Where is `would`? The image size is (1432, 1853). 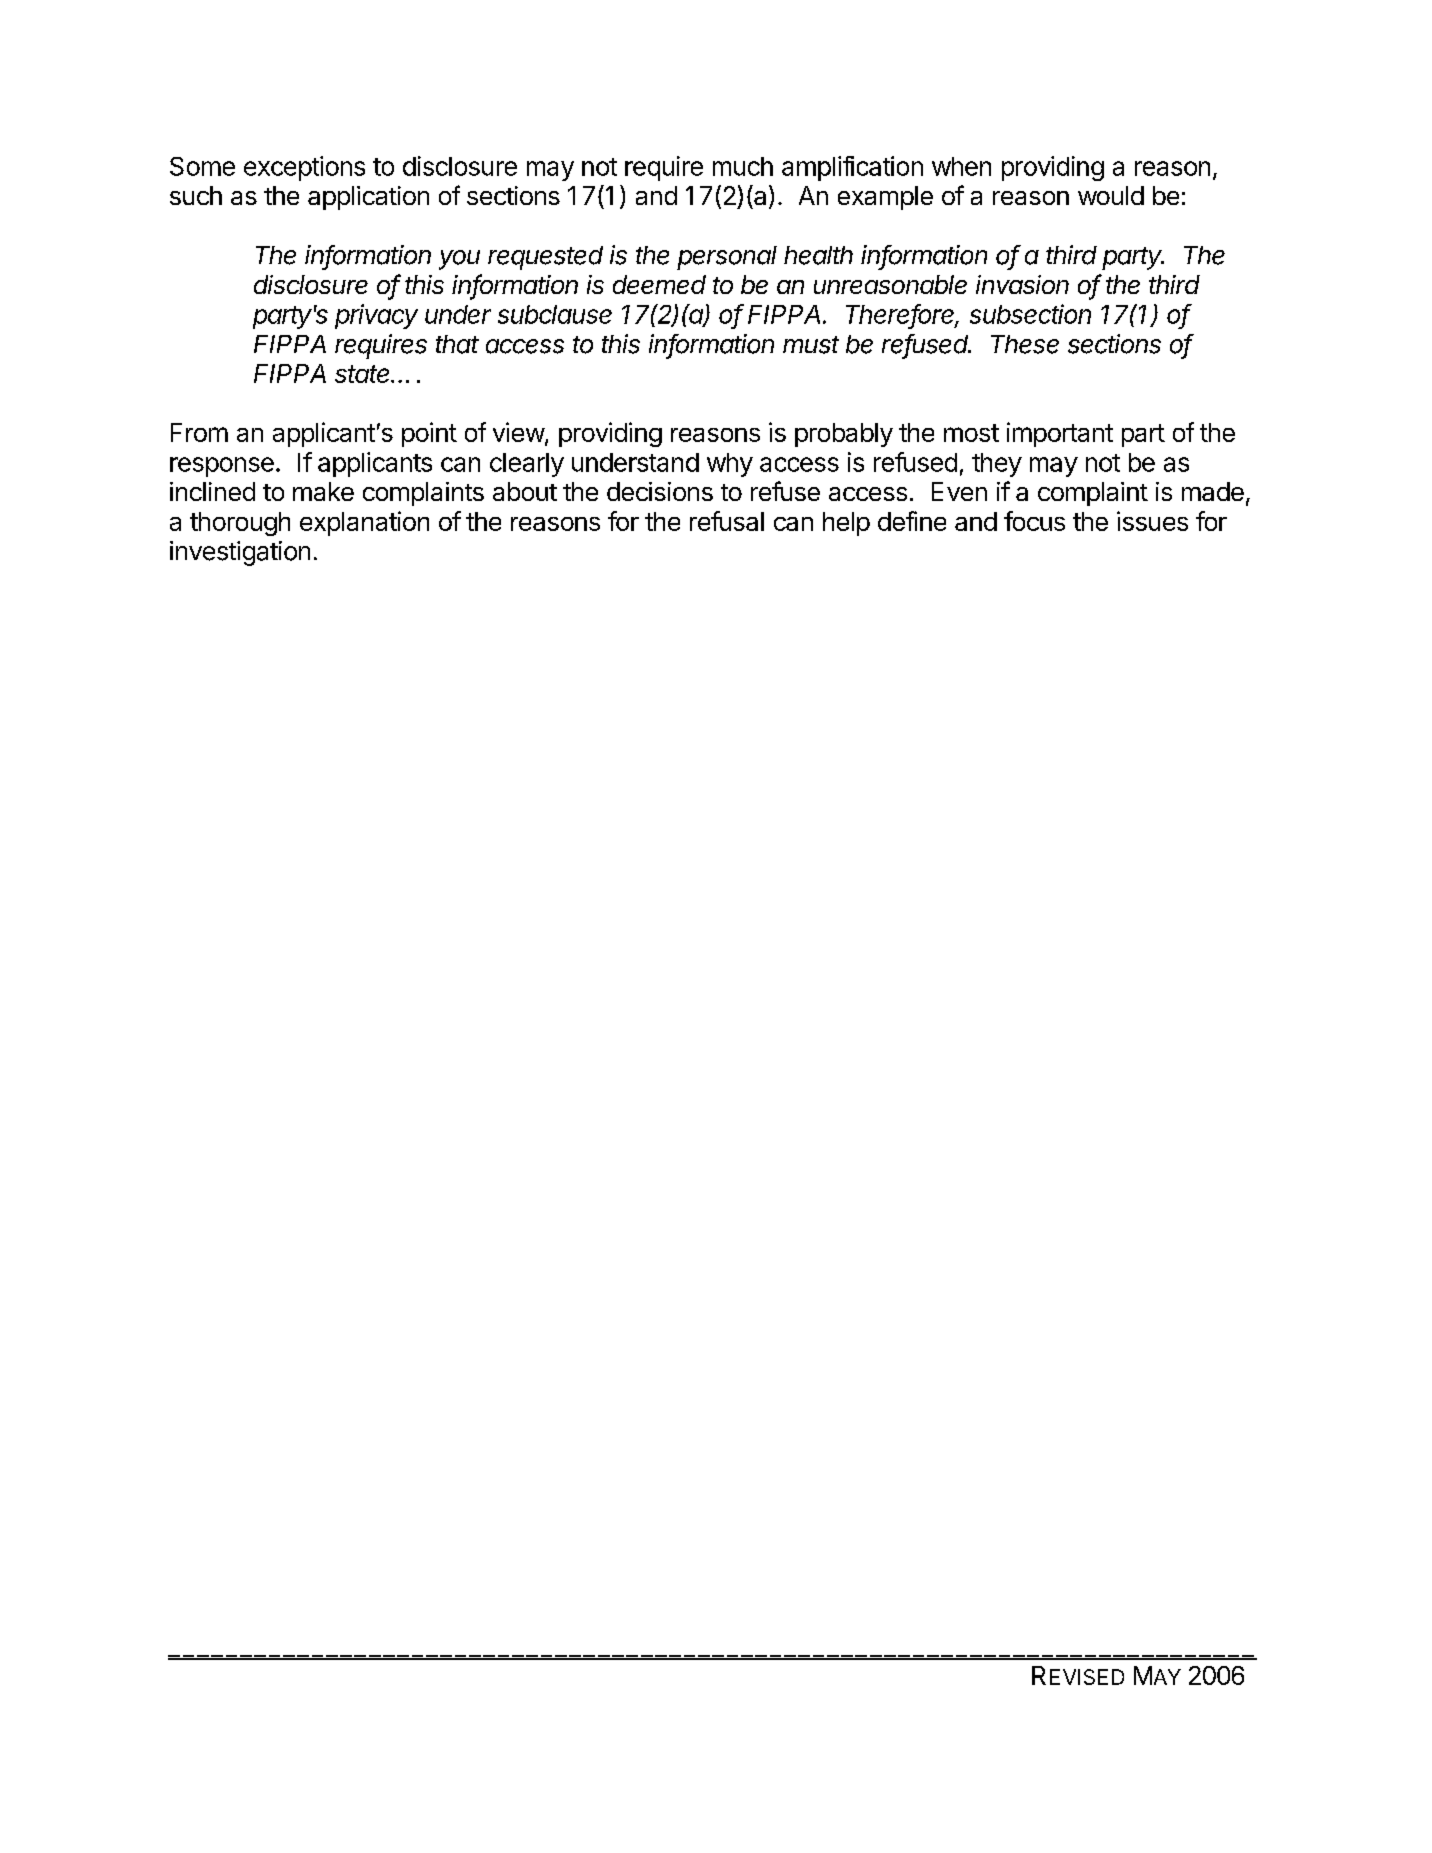 would is located at coordinates (1111, 195).
